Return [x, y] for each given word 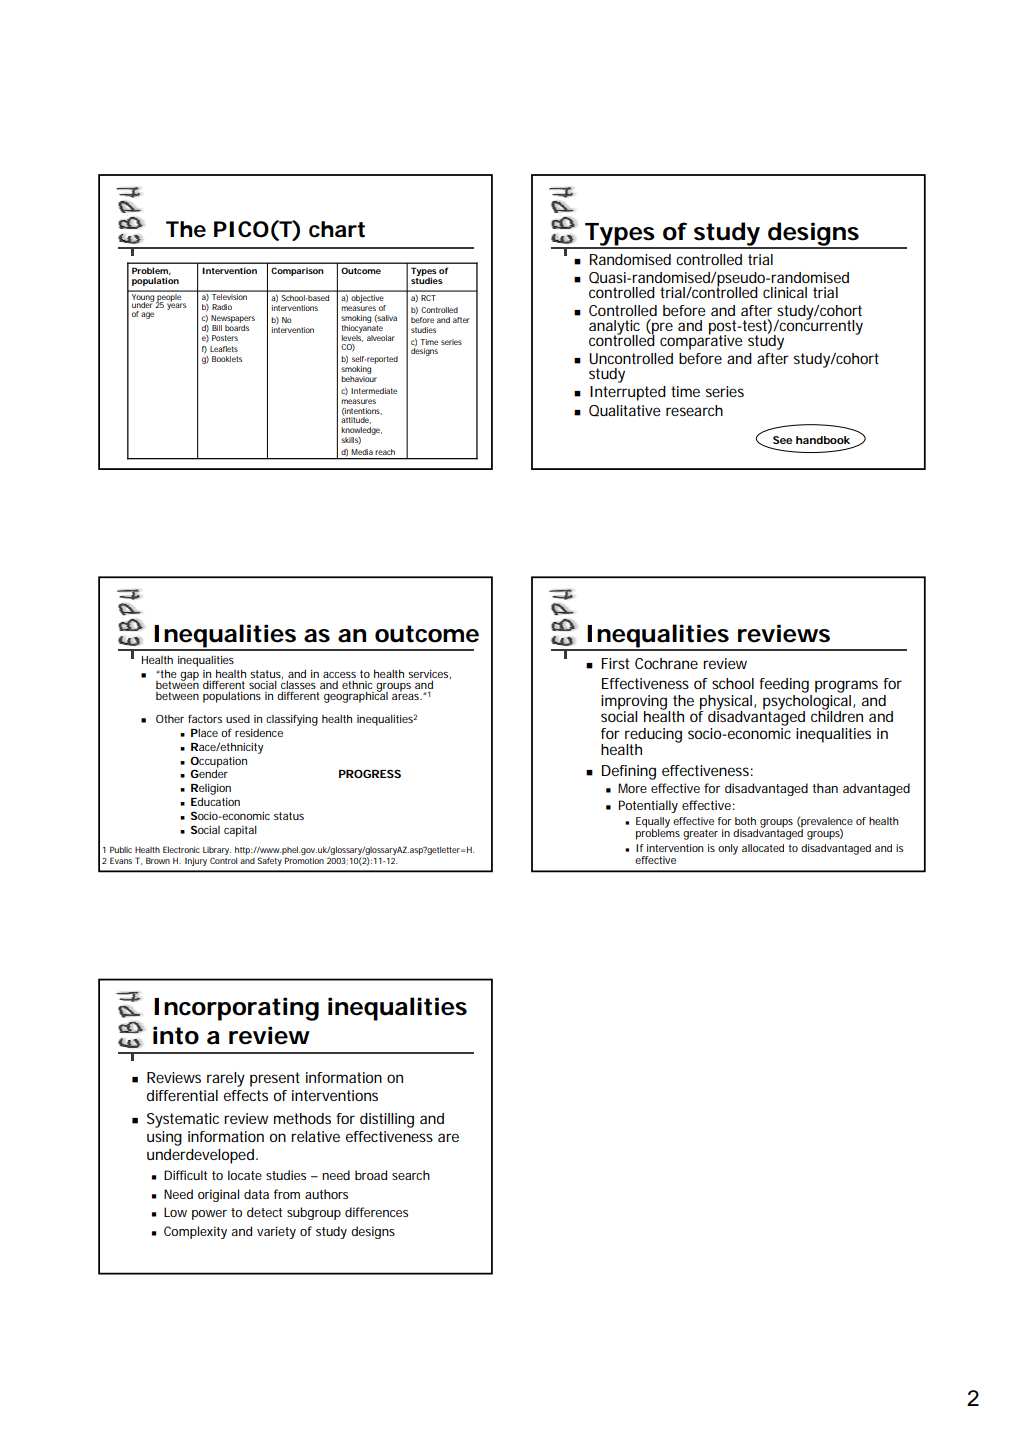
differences [376, 1212]
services [429, 674]
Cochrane [666, 663]
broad [371, 1175]
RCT [428, 298]
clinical [785, 292]
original [218, 1195]
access [339, 675]
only [728, 849]
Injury [196, 861]
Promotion [304, 860]
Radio [222, 307]
